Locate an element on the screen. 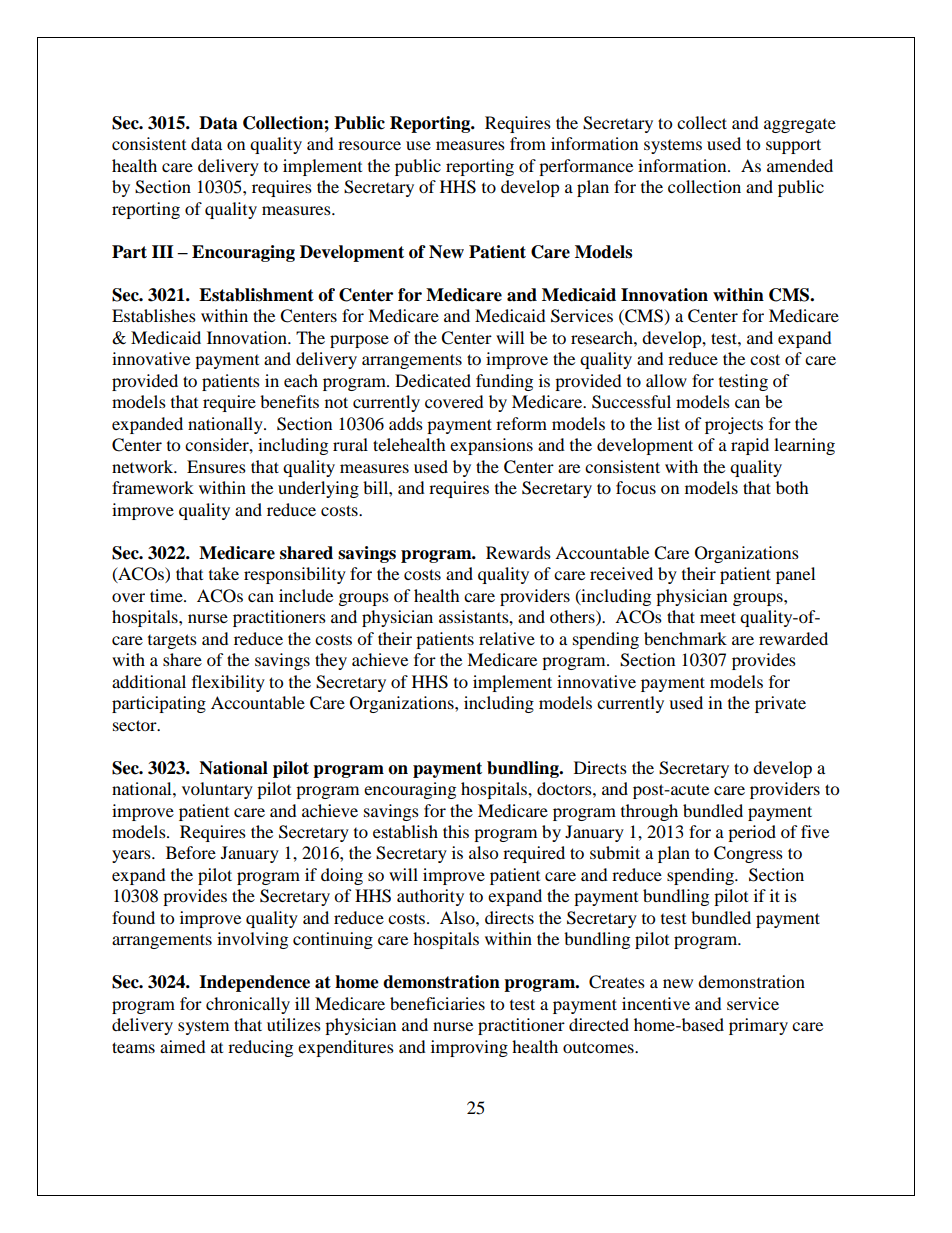 Image resolution: width=952 pixels, height=1233 pixels. private is located at coordinates (780, 704).
